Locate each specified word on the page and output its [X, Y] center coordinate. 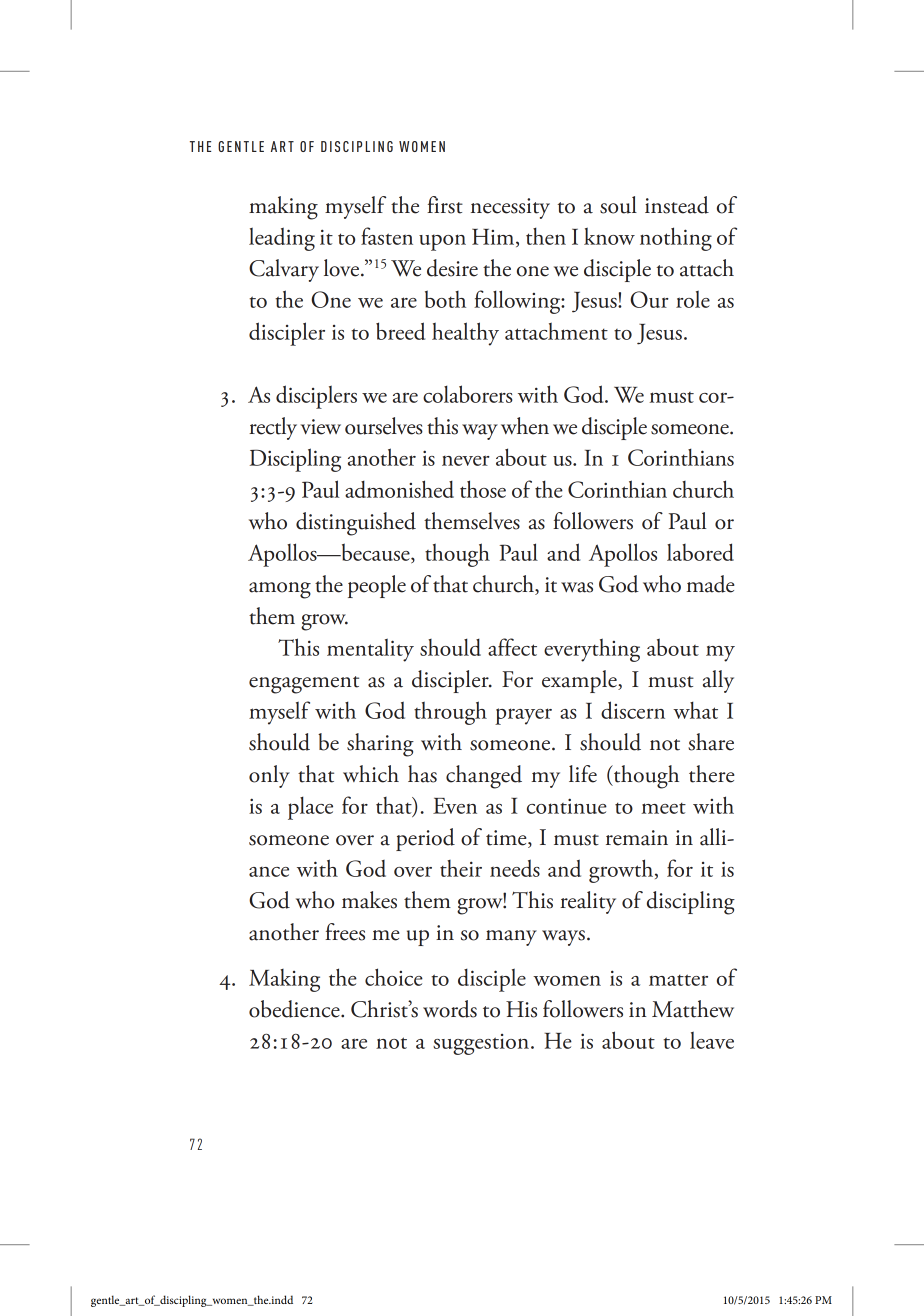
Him [494, 238]
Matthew [693, 1009]
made [710, 584]
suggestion [481, 1044]
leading [282, 239]
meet [663, 808]
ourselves [384, 426]
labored [700, 552]
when [525, 426]
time [507, 839]
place [310, 808]
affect [512, 647]
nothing [676, 239]
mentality [370, 650]
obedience [295, 1009]
